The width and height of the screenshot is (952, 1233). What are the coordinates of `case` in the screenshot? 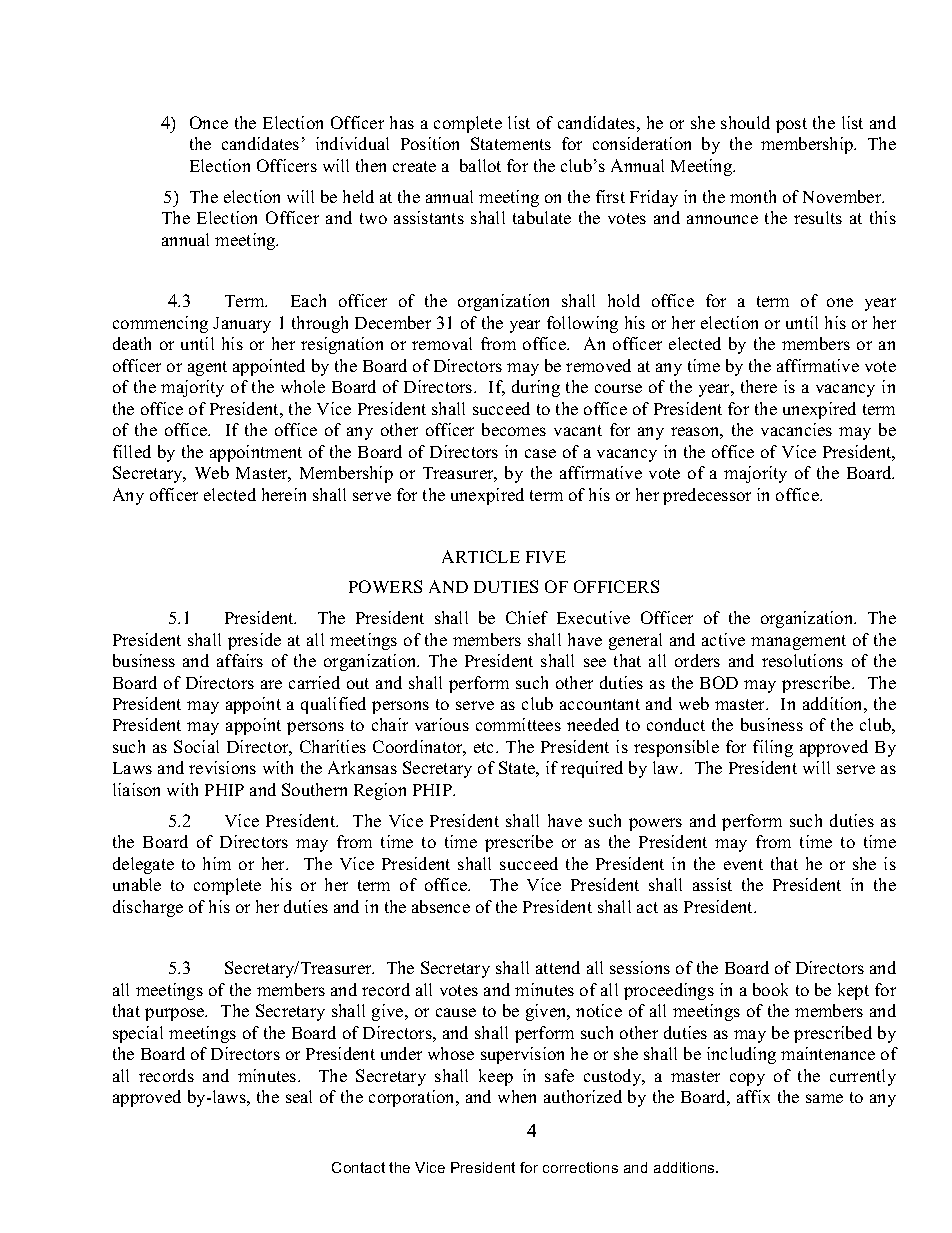 It's located at (540, 453).
